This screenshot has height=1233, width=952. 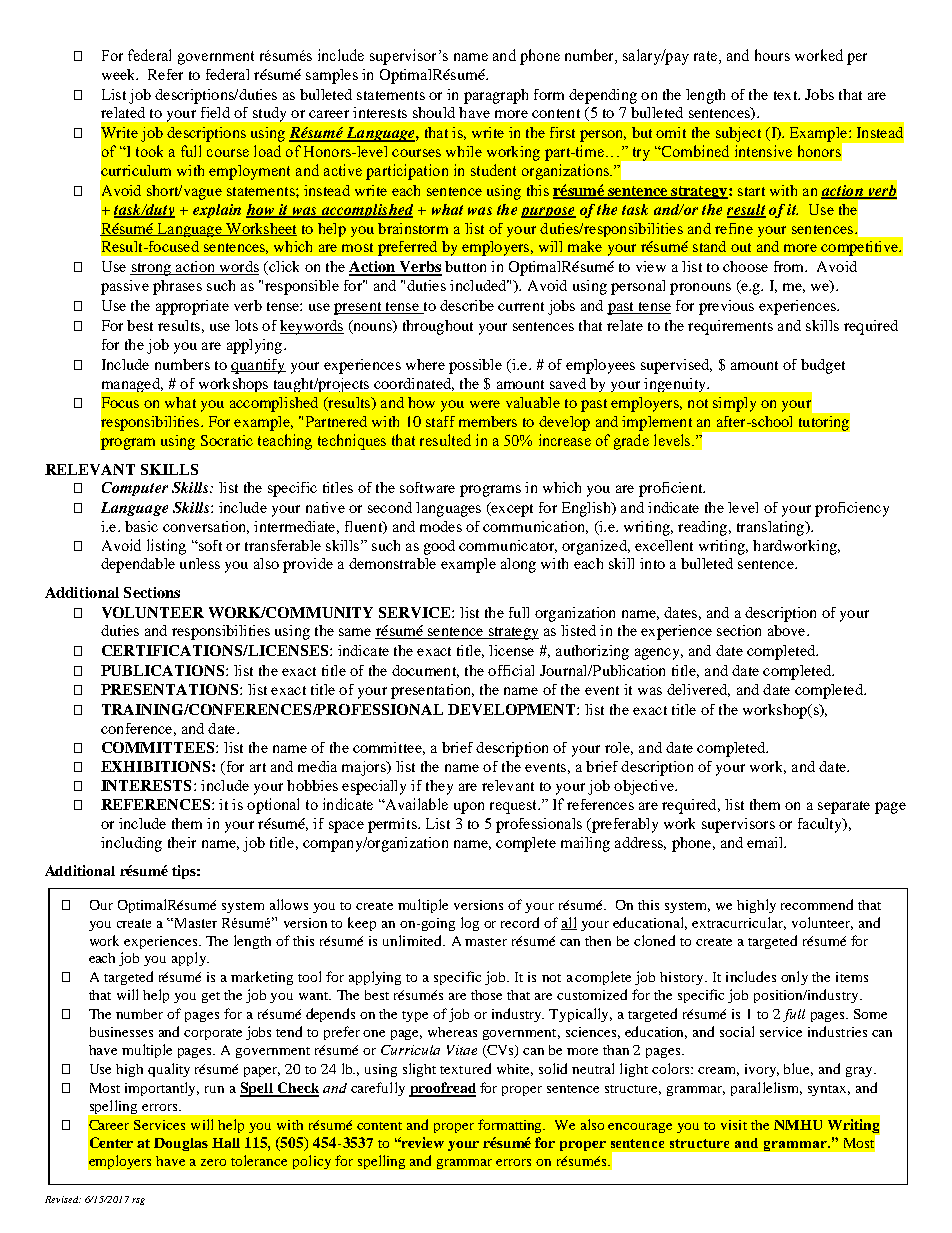 I want to click on Douglas, so click(x=181, y=1144).
